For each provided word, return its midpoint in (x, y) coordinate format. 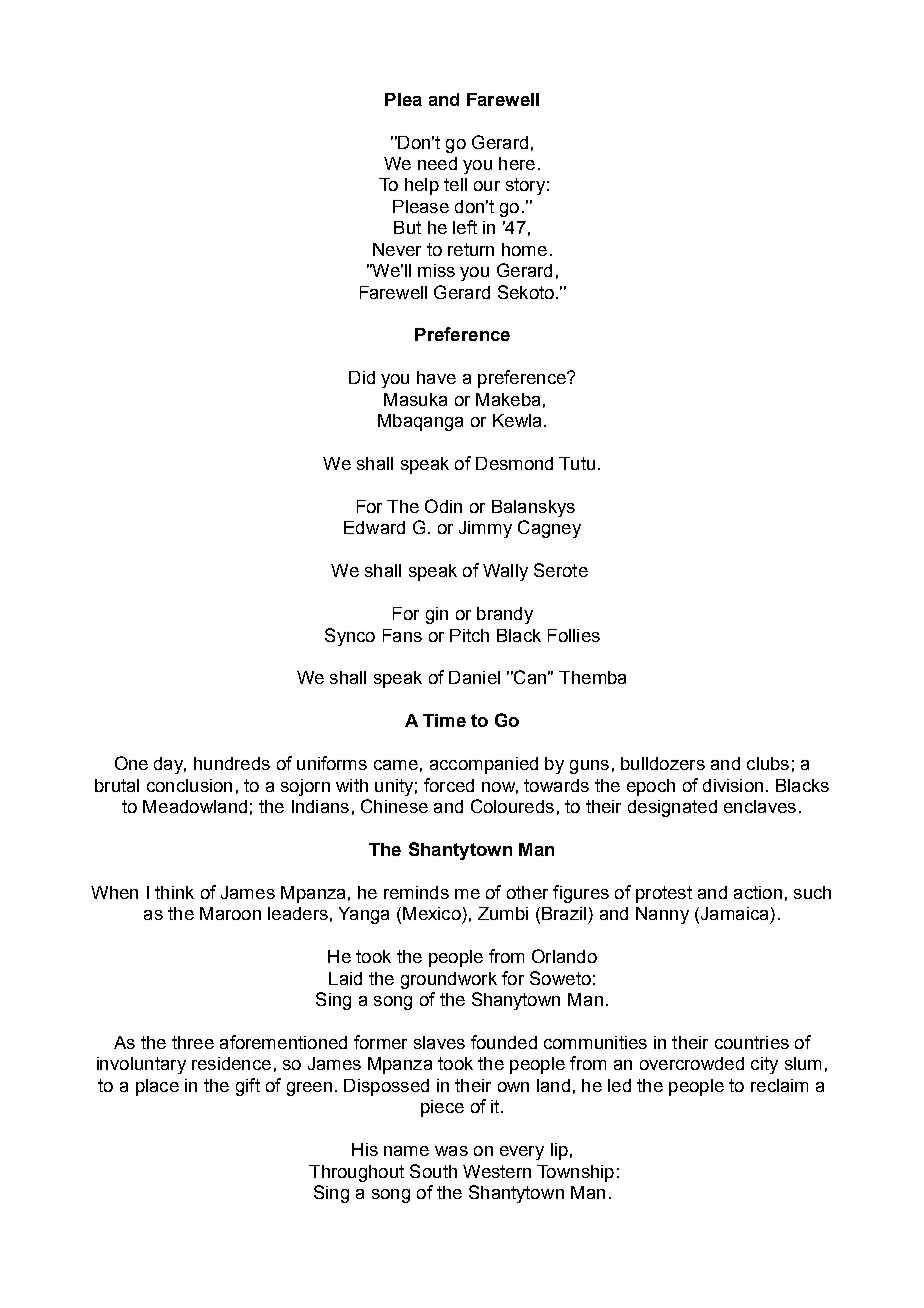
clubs (768, 763)
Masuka (415, 399)
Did (362, 377)
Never (397, 249)
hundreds (232, 763)
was (451, 1151)
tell (455, 184)
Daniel (474, 677)
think (174, 892)
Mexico (432, 913)
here (517, 163)
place (157, 1087)
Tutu (577, 463)
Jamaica (733, 915)
